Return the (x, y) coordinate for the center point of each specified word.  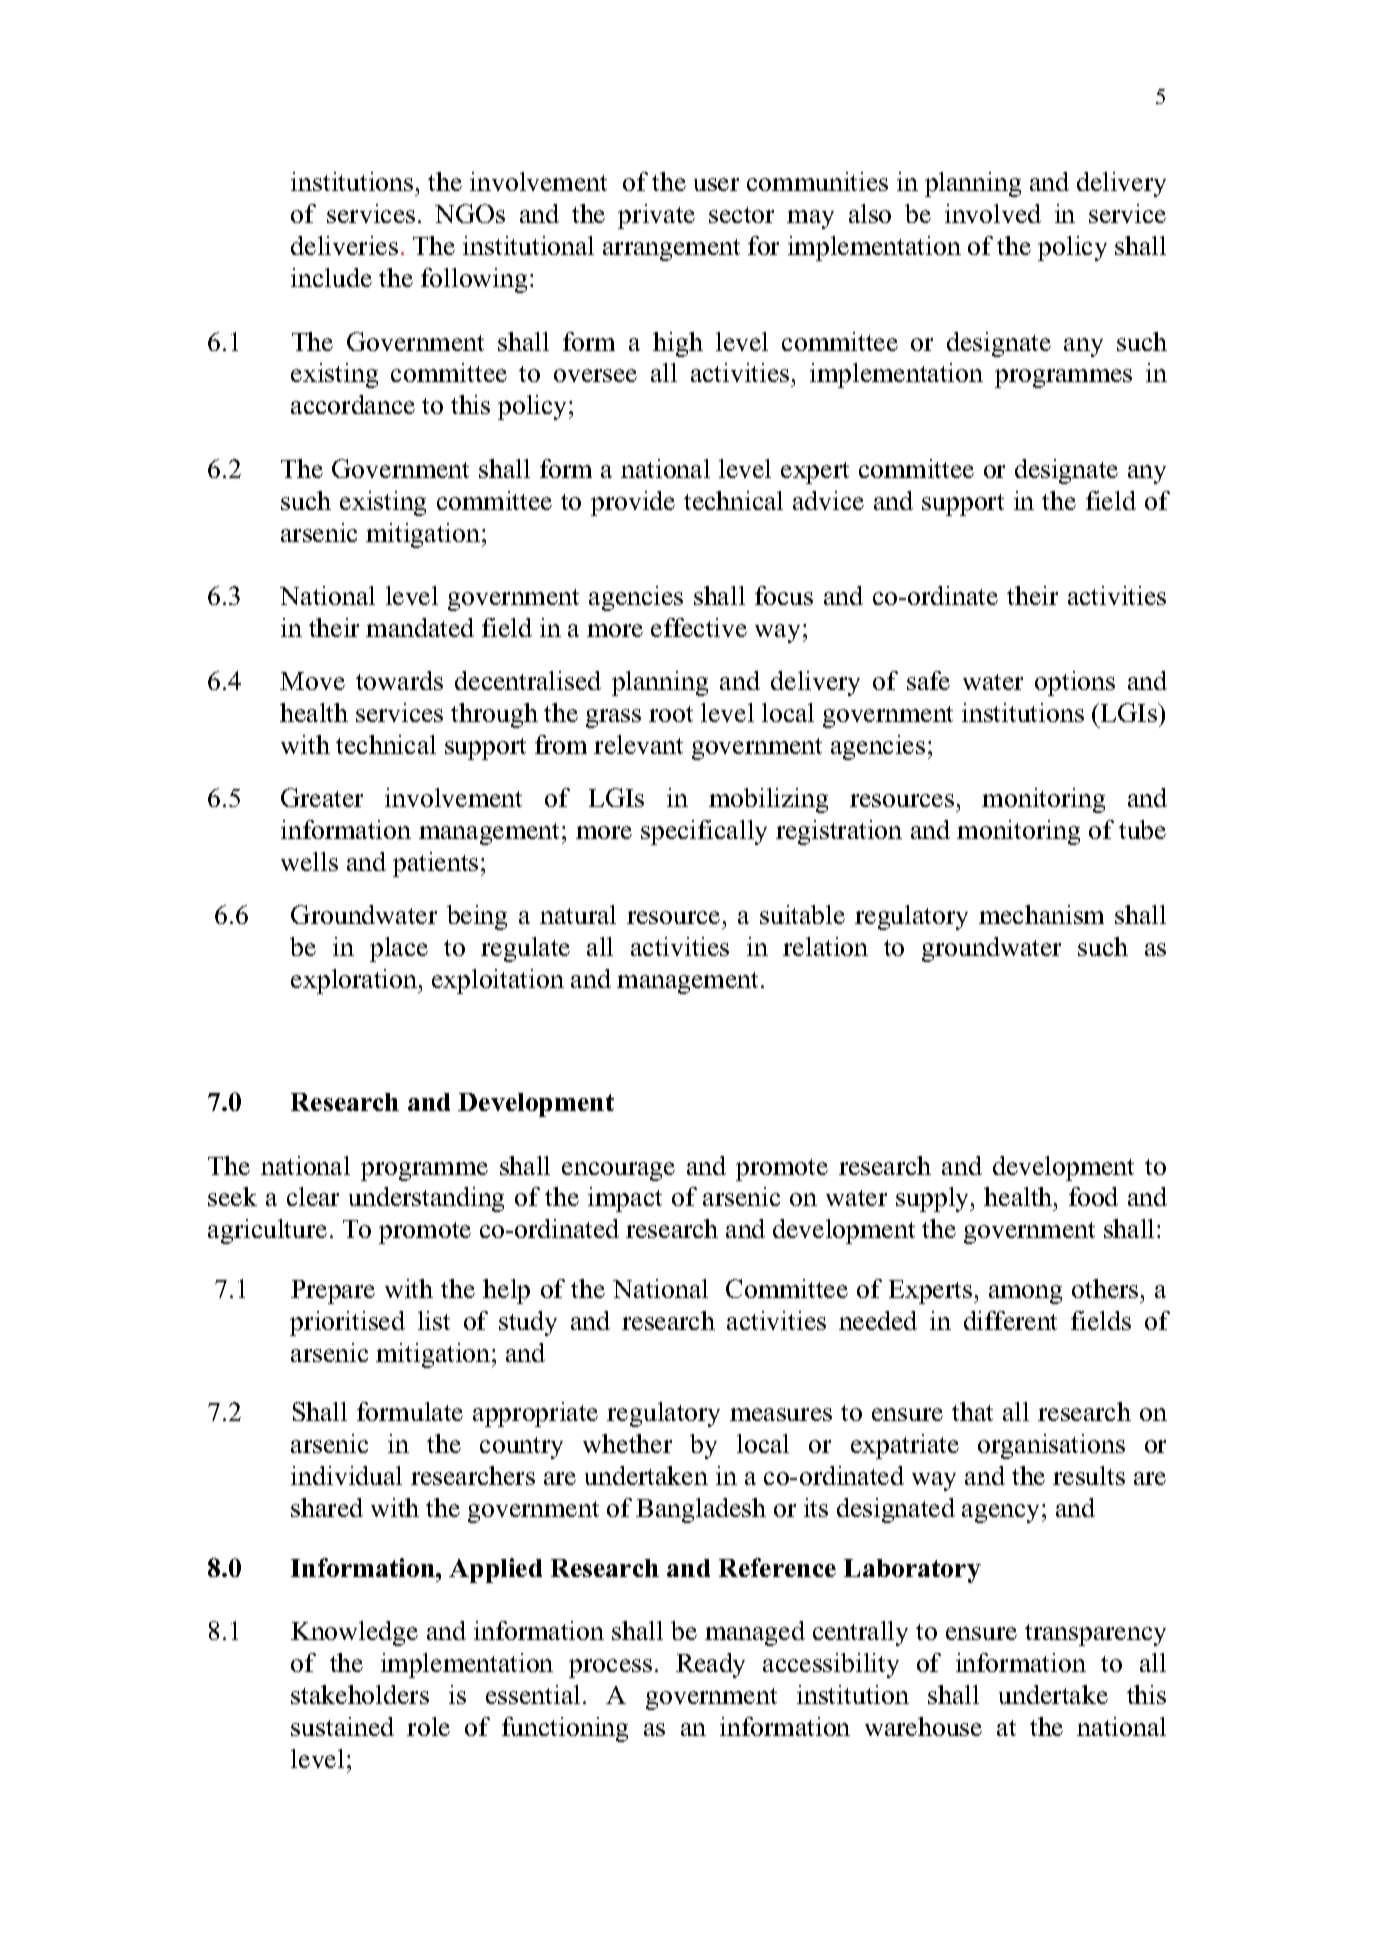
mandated (420, 627)
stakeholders (360, 1694)
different (1010, 1320)
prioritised (347, 1323)
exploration (355, 981)
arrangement (671, 250)
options (1075, 683)
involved (993, 213)
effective (699, 627)
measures (781, 1414)
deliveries (344, 245)
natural (578, 914)
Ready (710, 1665)
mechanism (1041, 914)
